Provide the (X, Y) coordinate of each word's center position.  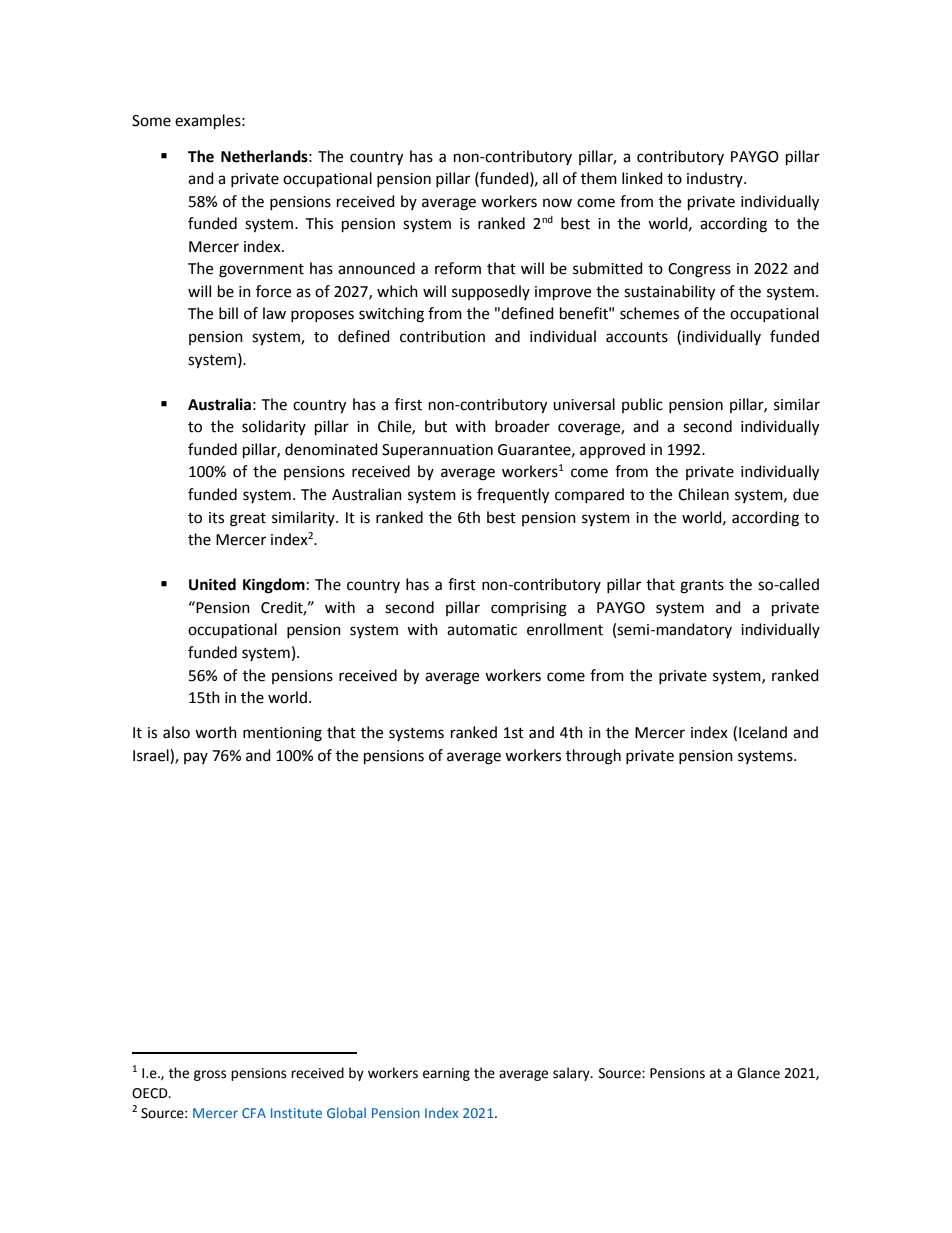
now (557, 203)
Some (151, 121)
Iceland (763, 732)
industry (716, 179)
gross (210, 1075)
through (593, 757)
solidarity (274, 427)
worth (216, 732)
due (806, 494)
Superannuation (437, 451)
